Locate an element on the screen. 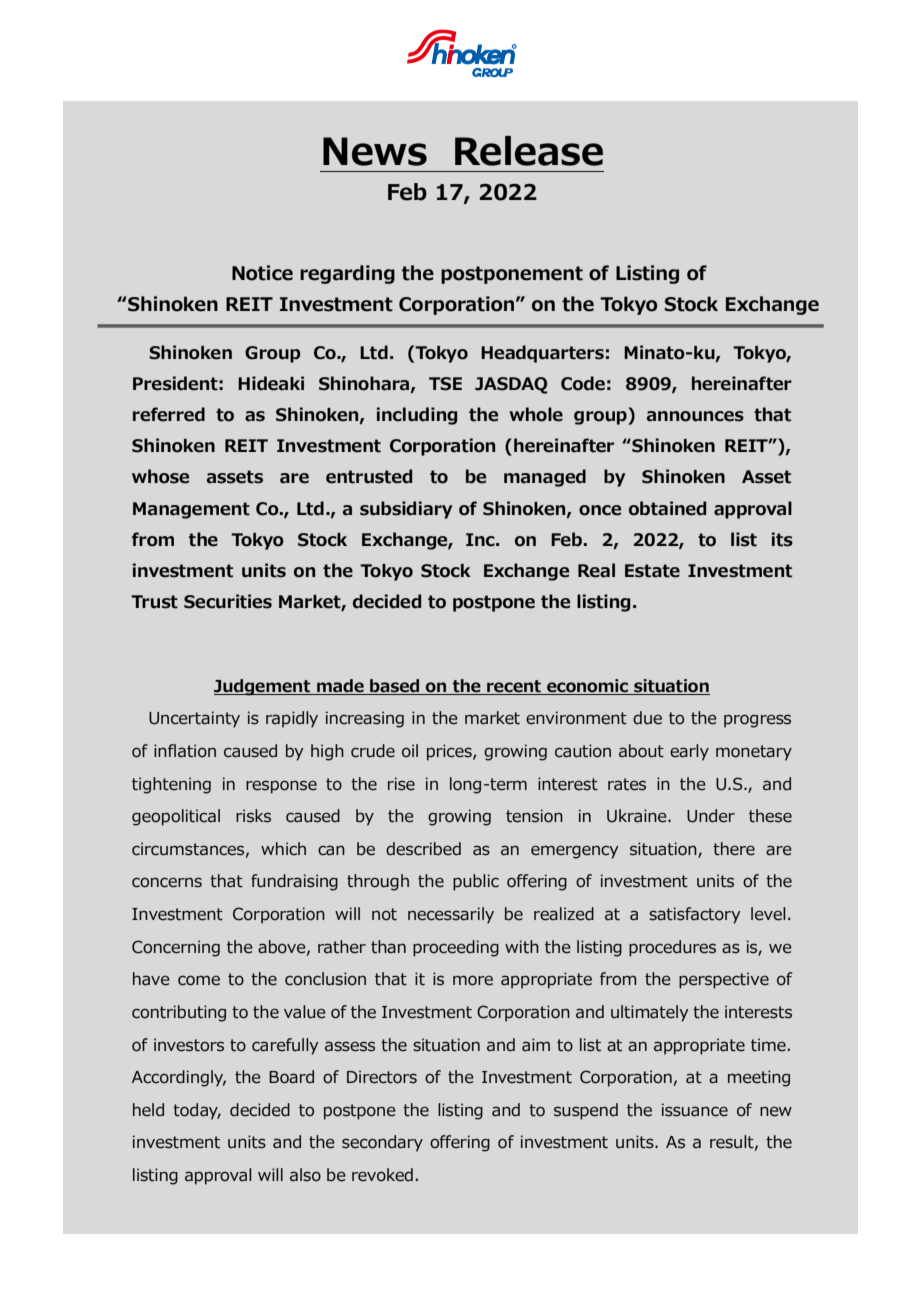  recent is located at coordinates (514, 686).
